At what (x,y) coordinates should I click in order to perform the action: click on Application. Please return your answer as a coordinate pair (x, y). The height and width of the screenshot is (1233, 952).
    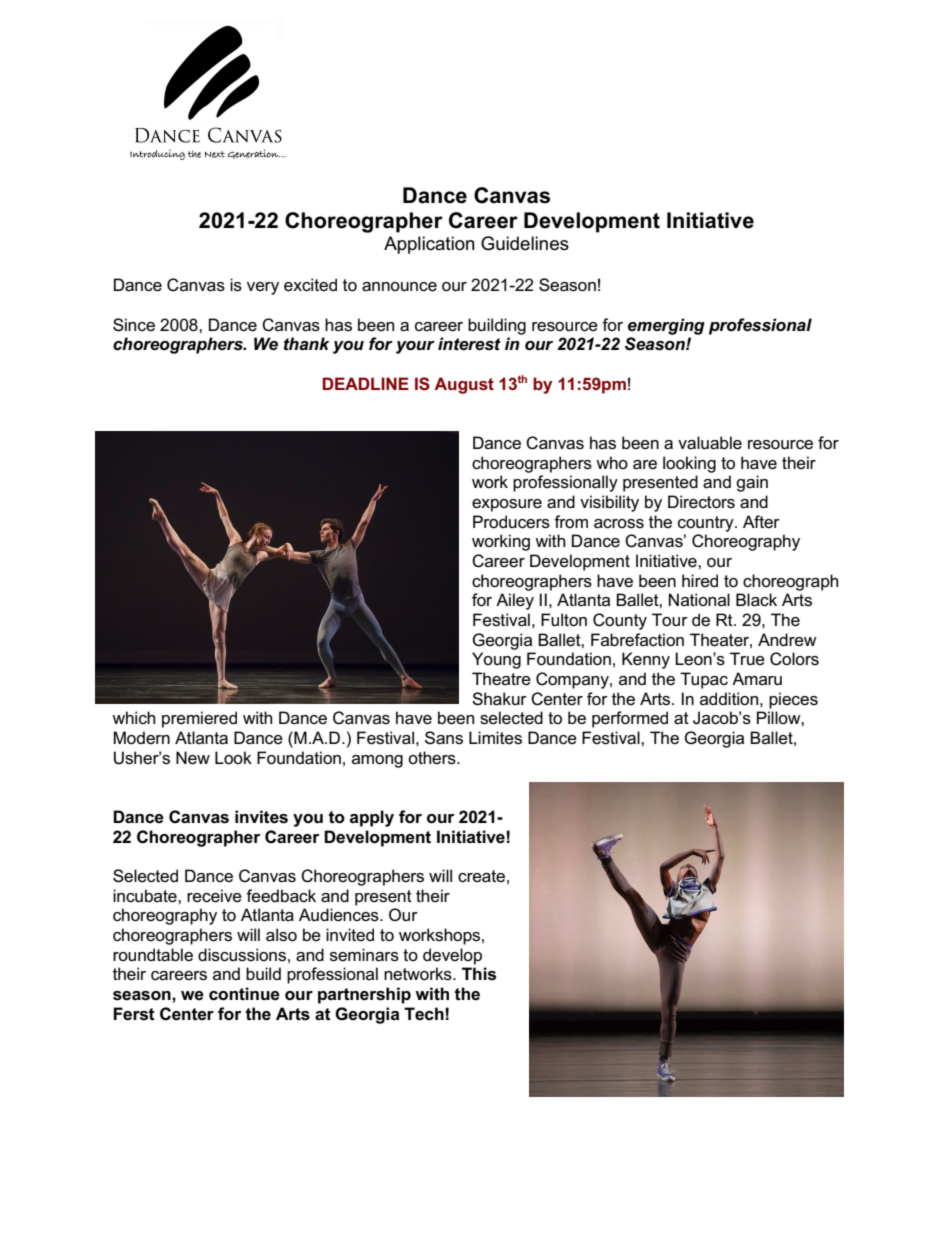
    Looking at the image, I should click on (429, 245).
